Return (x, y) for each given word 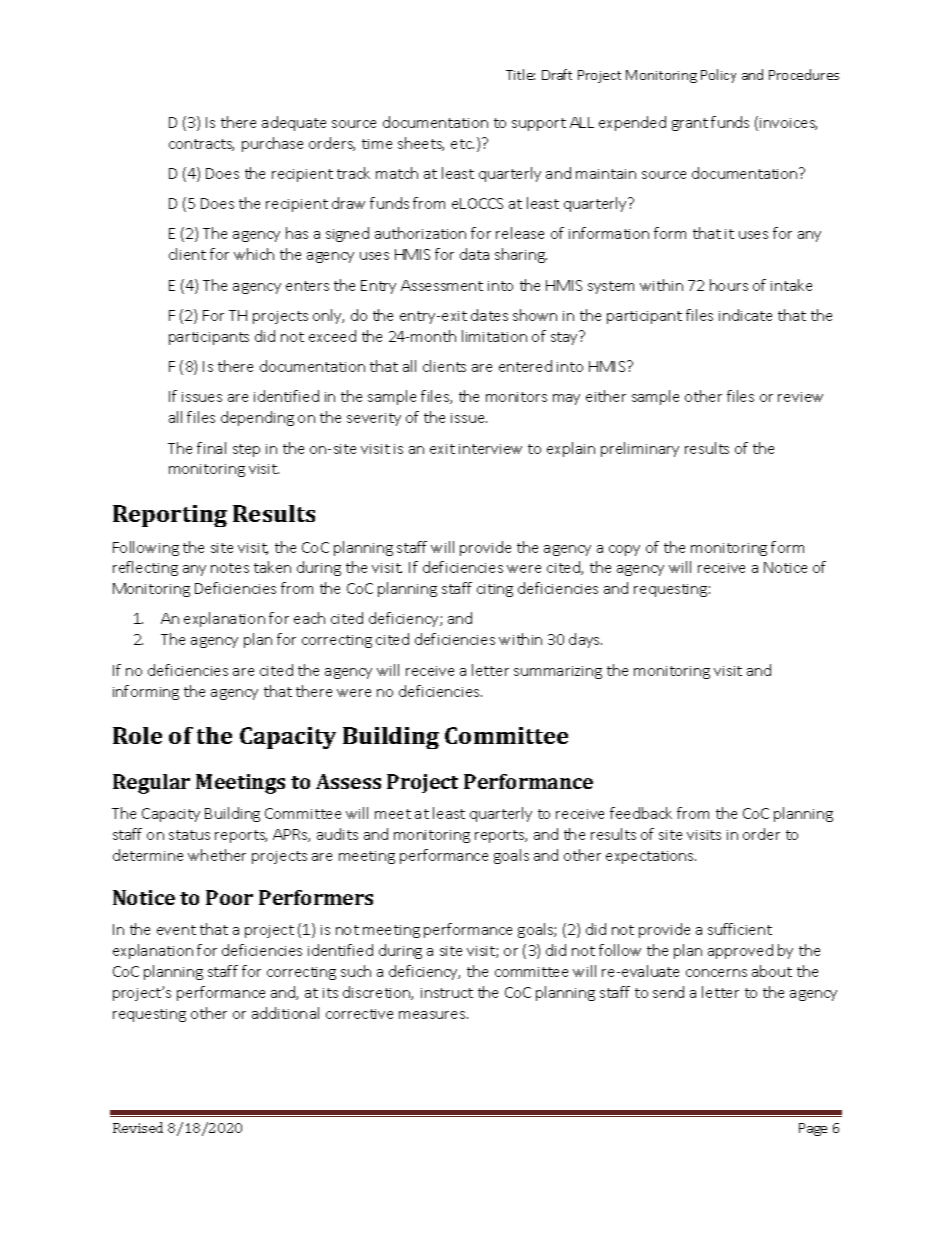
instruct (447, 993)
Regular (151, 784)
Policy (718, 76)
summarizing (558, 672)
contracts (201, 145)
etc (462, 144)
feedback (641, 813)
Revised (138, 1127)
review (800, 397)
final (211, 448)
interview (490, 449)
